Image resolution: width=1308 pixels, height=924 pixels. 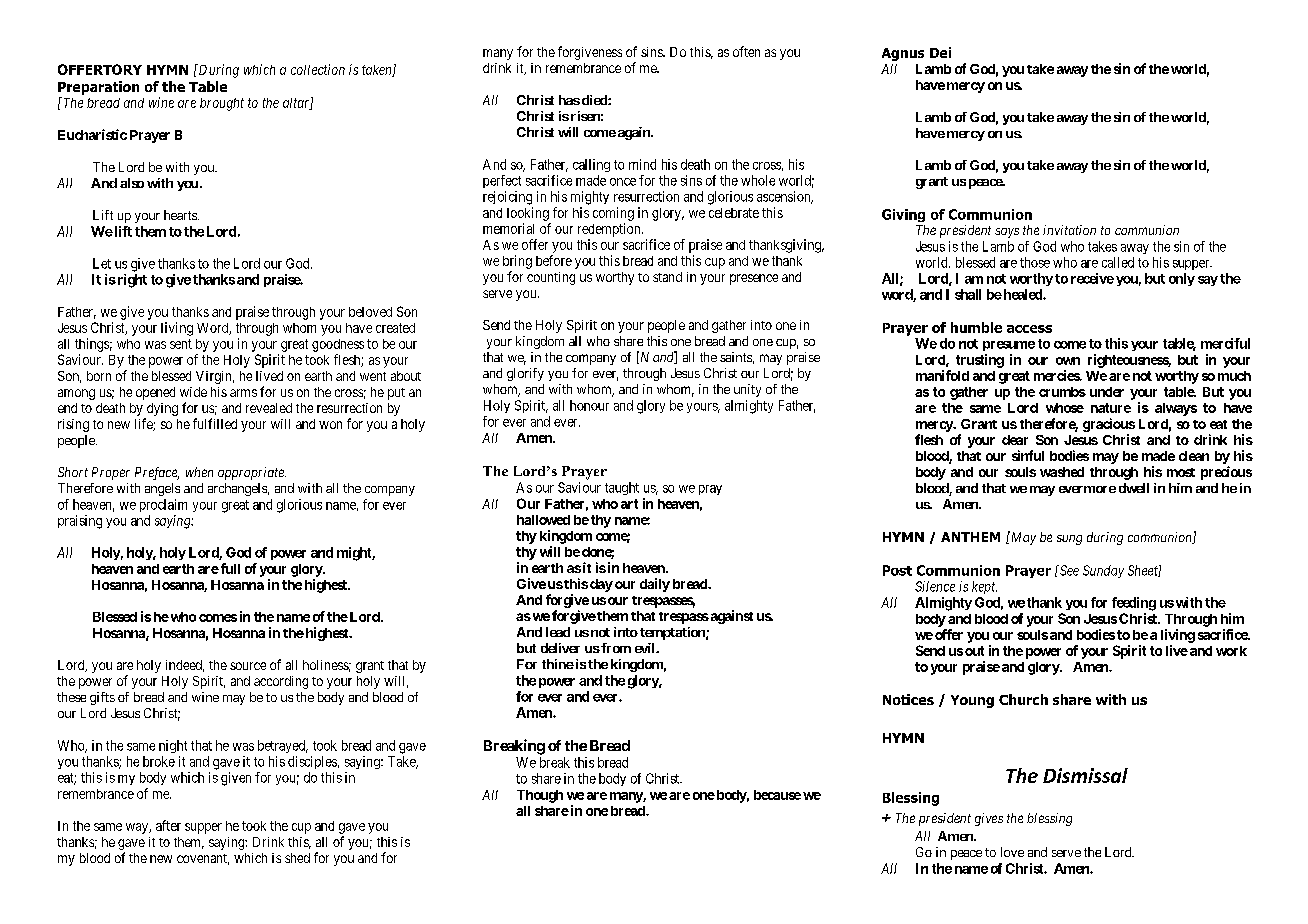 What do you see at coordinates (940, 52) in the page?
I see `Dei` at bounding box center [940, 52].
